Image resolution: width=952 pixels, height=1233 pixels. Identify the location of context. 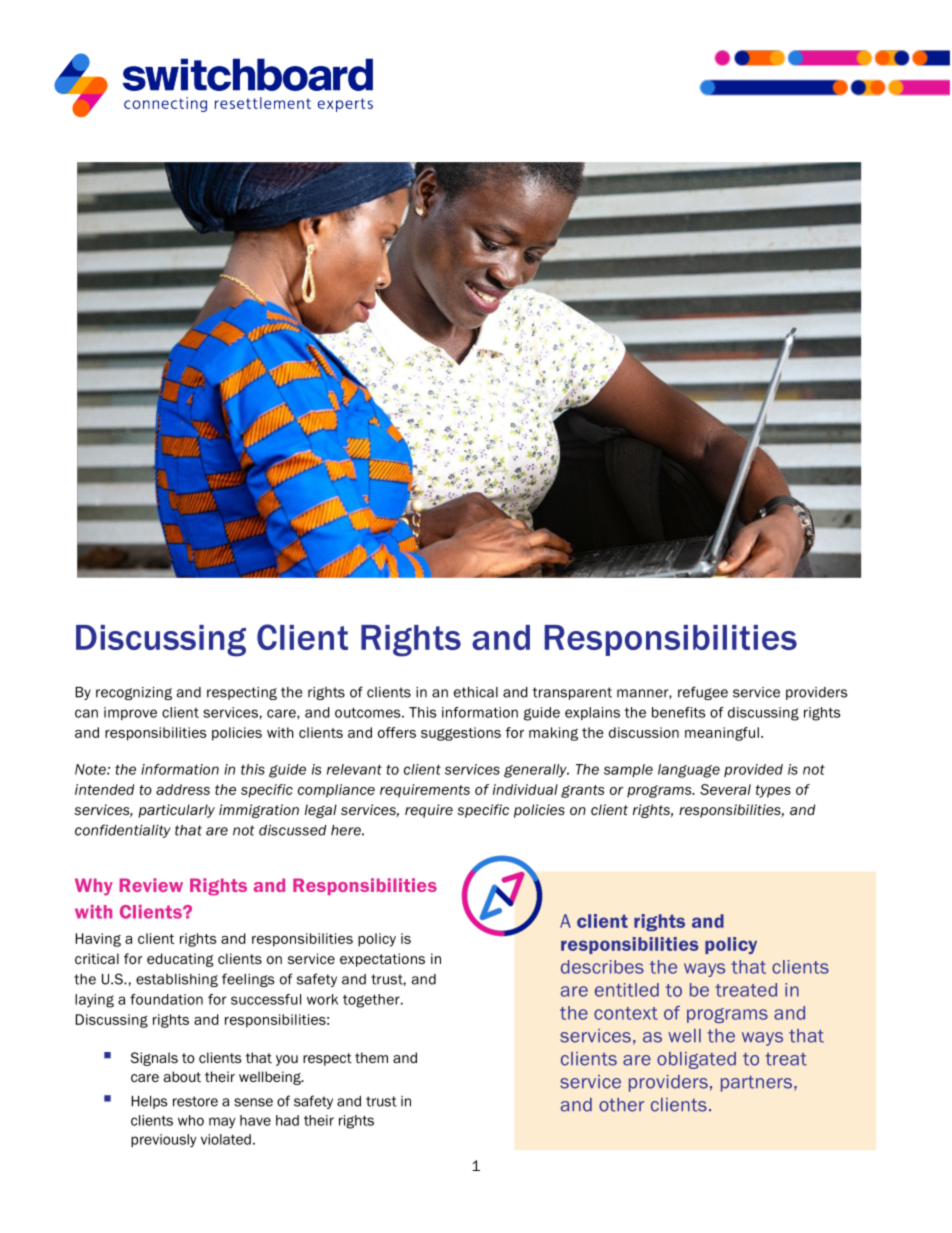
(626, 1013).
